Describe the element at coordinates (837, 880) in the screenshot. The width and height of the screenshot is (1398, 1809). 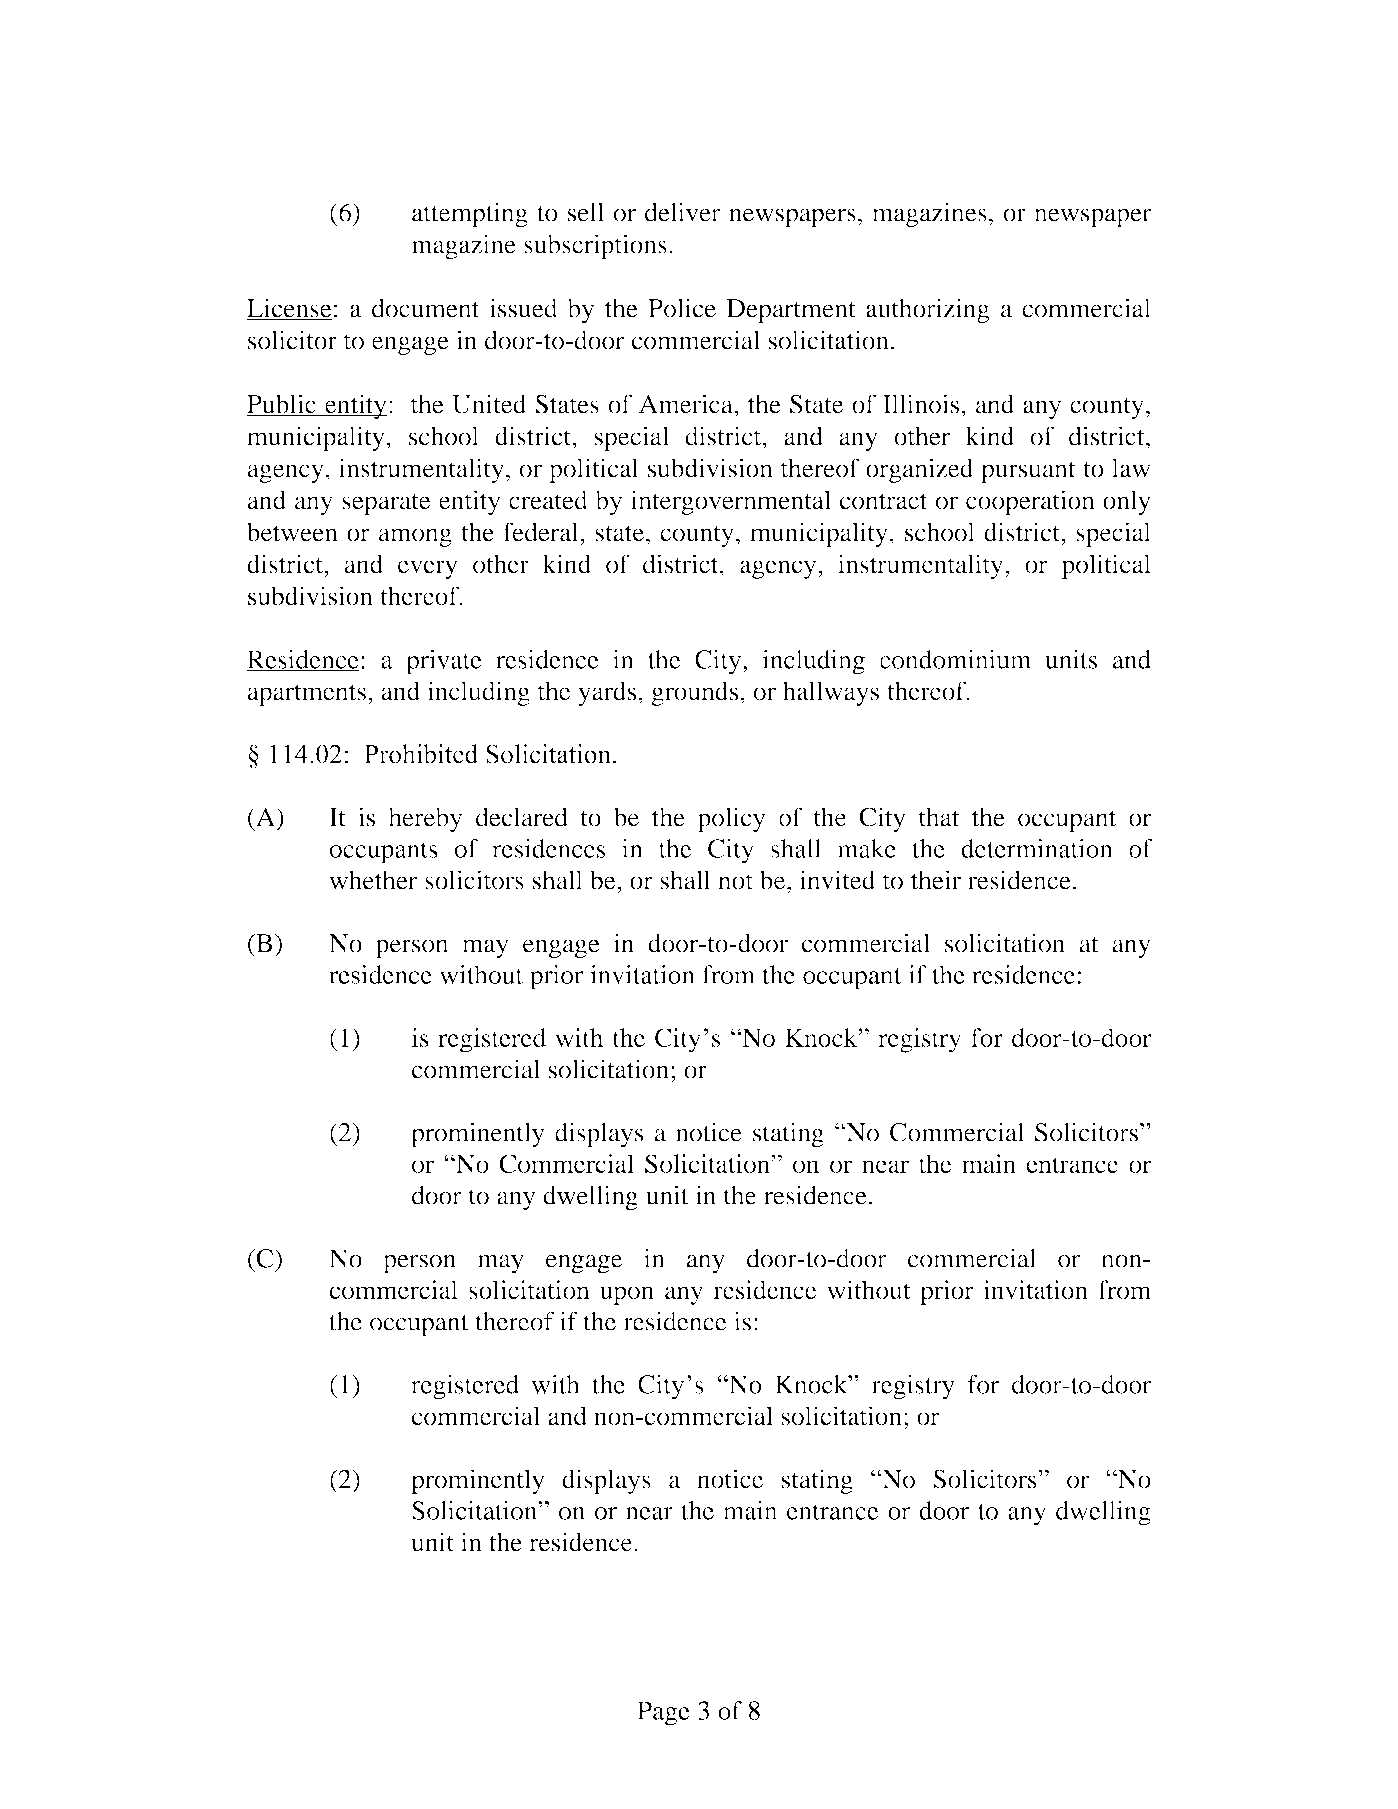
I see `invited` at that location.
